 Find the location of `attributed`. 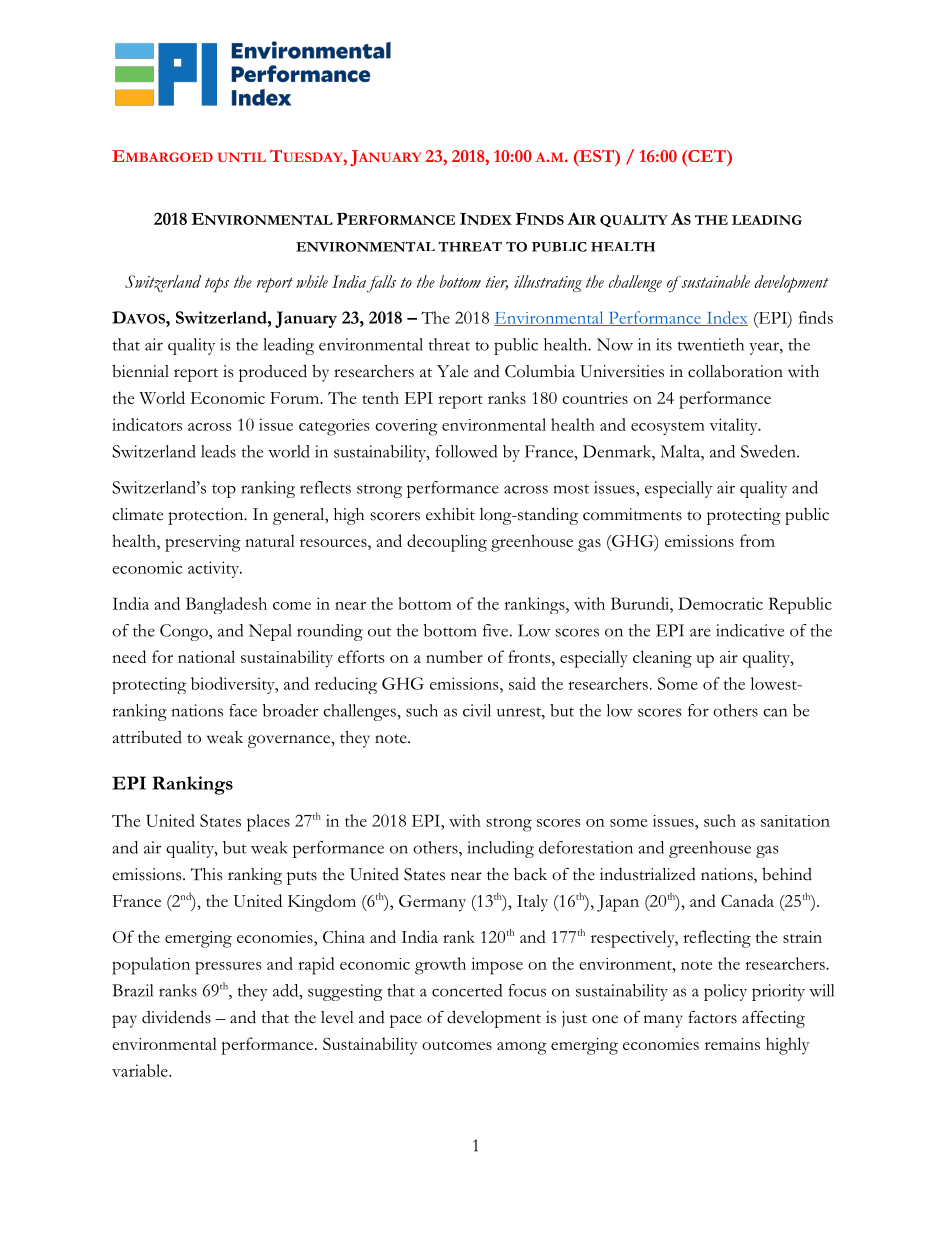

attributed is located at coordinates (147, 737).
